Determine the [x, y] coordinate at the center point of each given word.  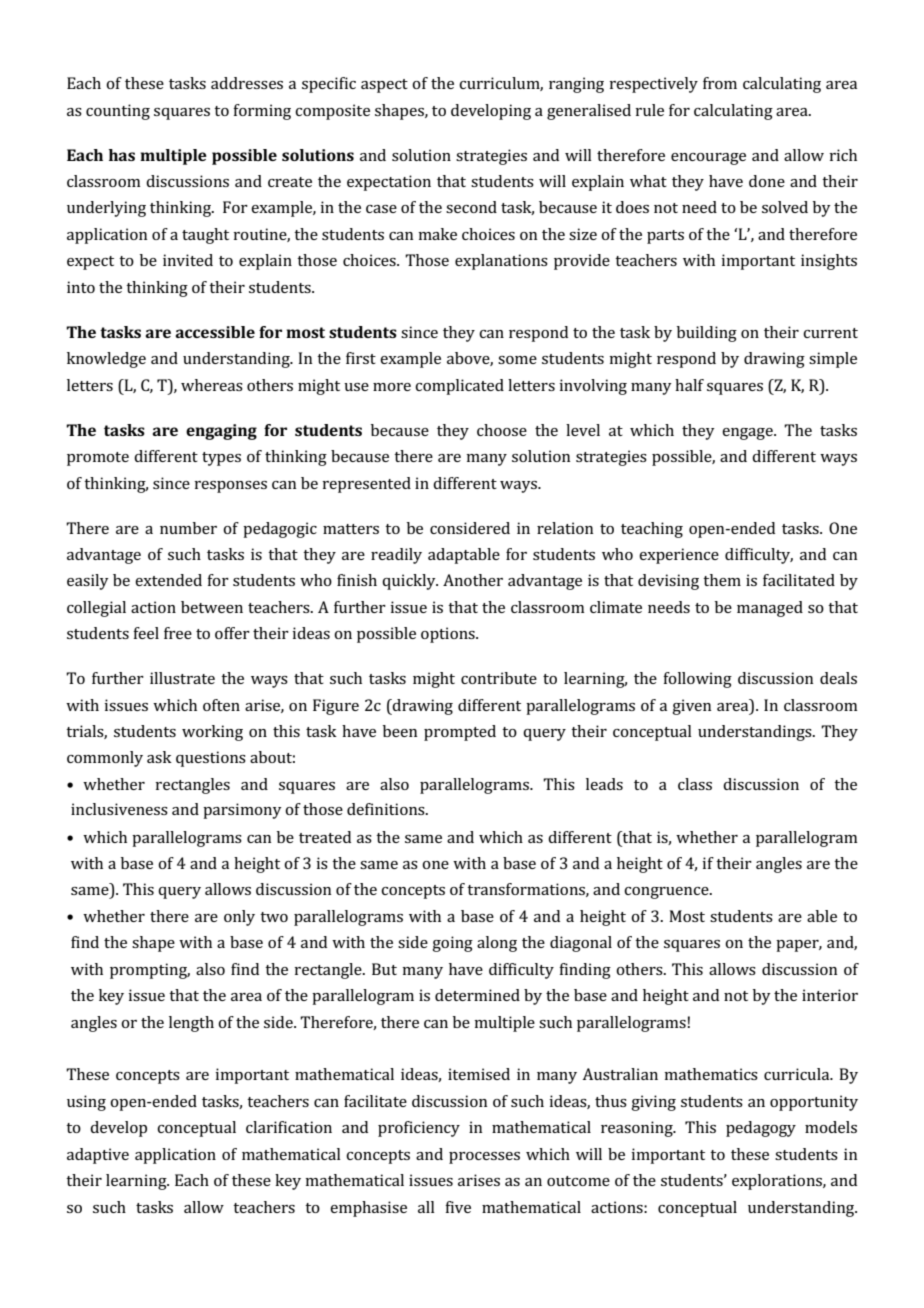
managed [770, 609]
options [449, 635]
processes [484, 1158]
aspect [384, 86]
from [720, 83]
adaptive [98, 1156]
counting [118, 112]
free [178, 633]
